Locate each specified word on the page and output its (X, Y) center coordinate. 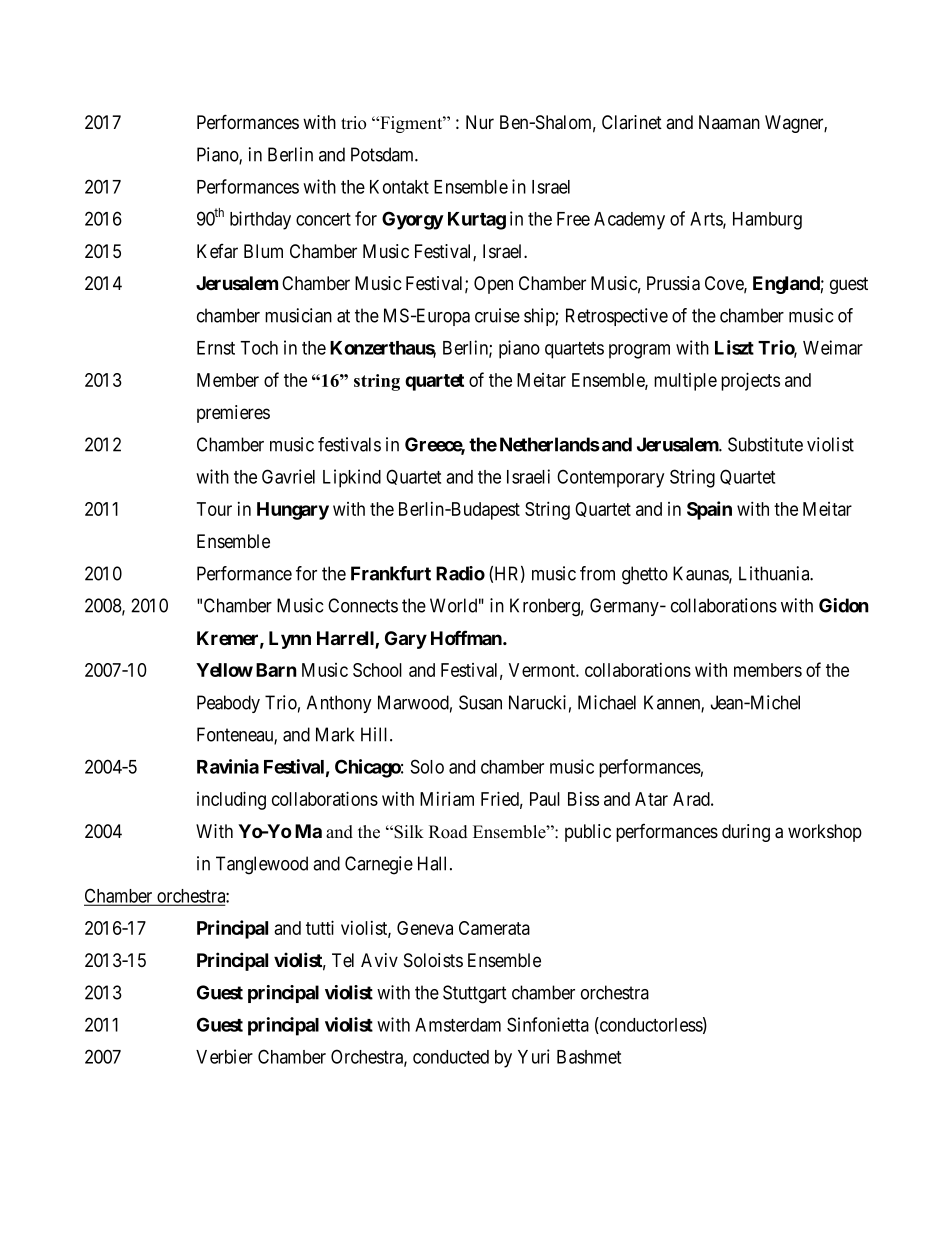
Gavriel (288, 476)
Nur (480, 122)
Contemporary (610, 478)
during (746, 833)
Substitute (765, 444)
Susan (480, 702)
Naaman (729, 122)
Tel (343, 960)
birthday (260, 220)
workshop (825, 833)
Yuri (534, 1056)
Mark (335, 734)
